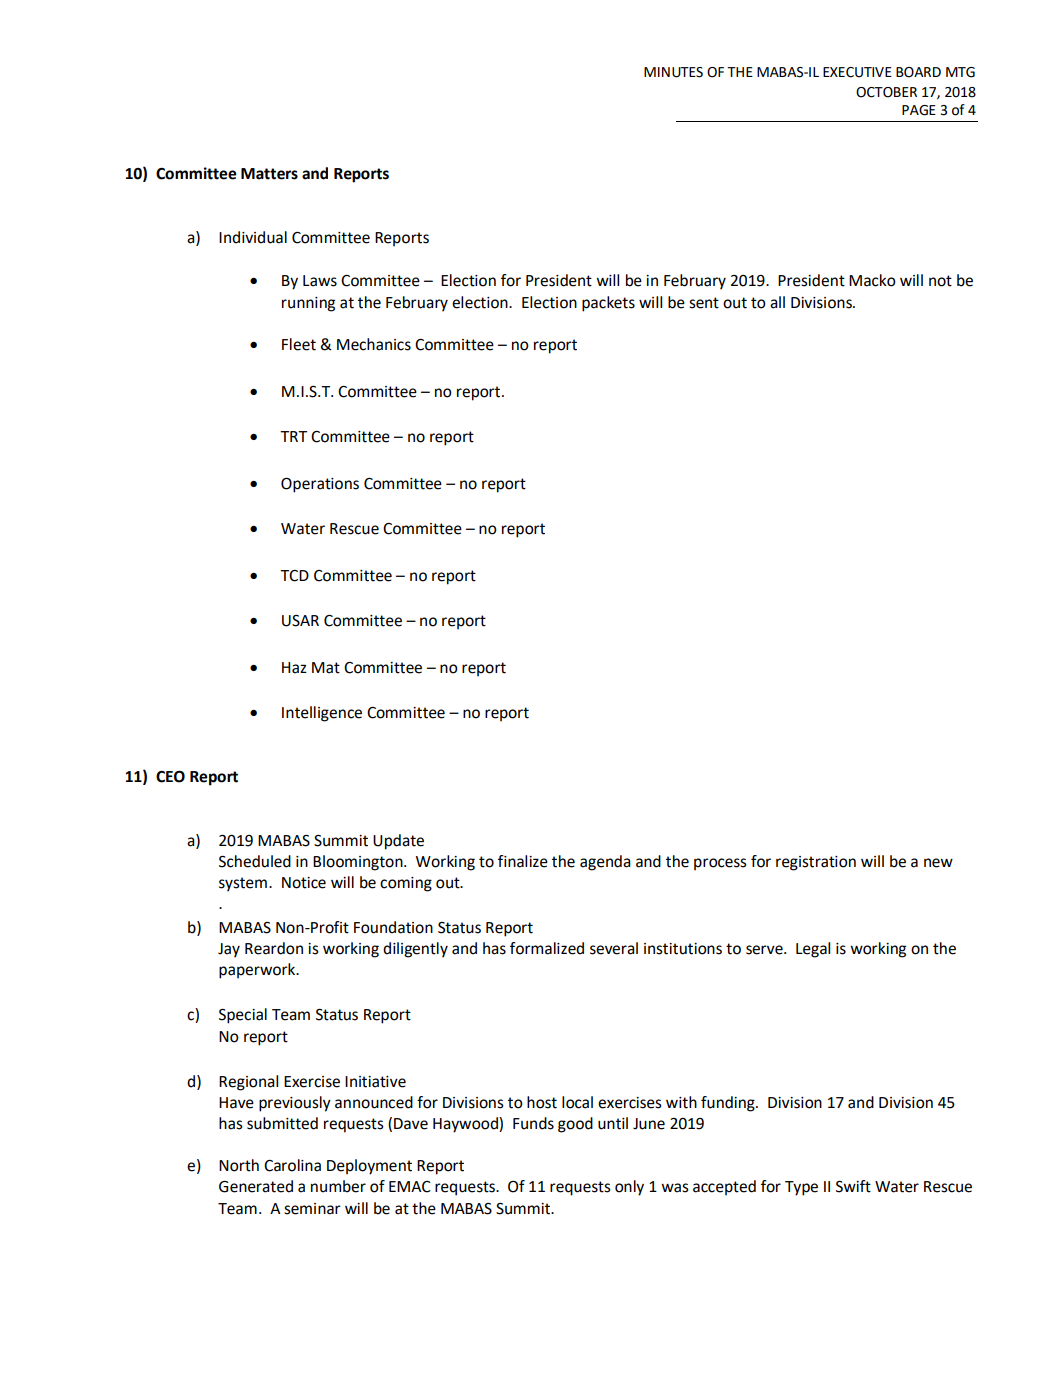 Image resolution: width=1061 pixels, height=1373 pixels. I want to click on Generated, so click(256, 1186).
